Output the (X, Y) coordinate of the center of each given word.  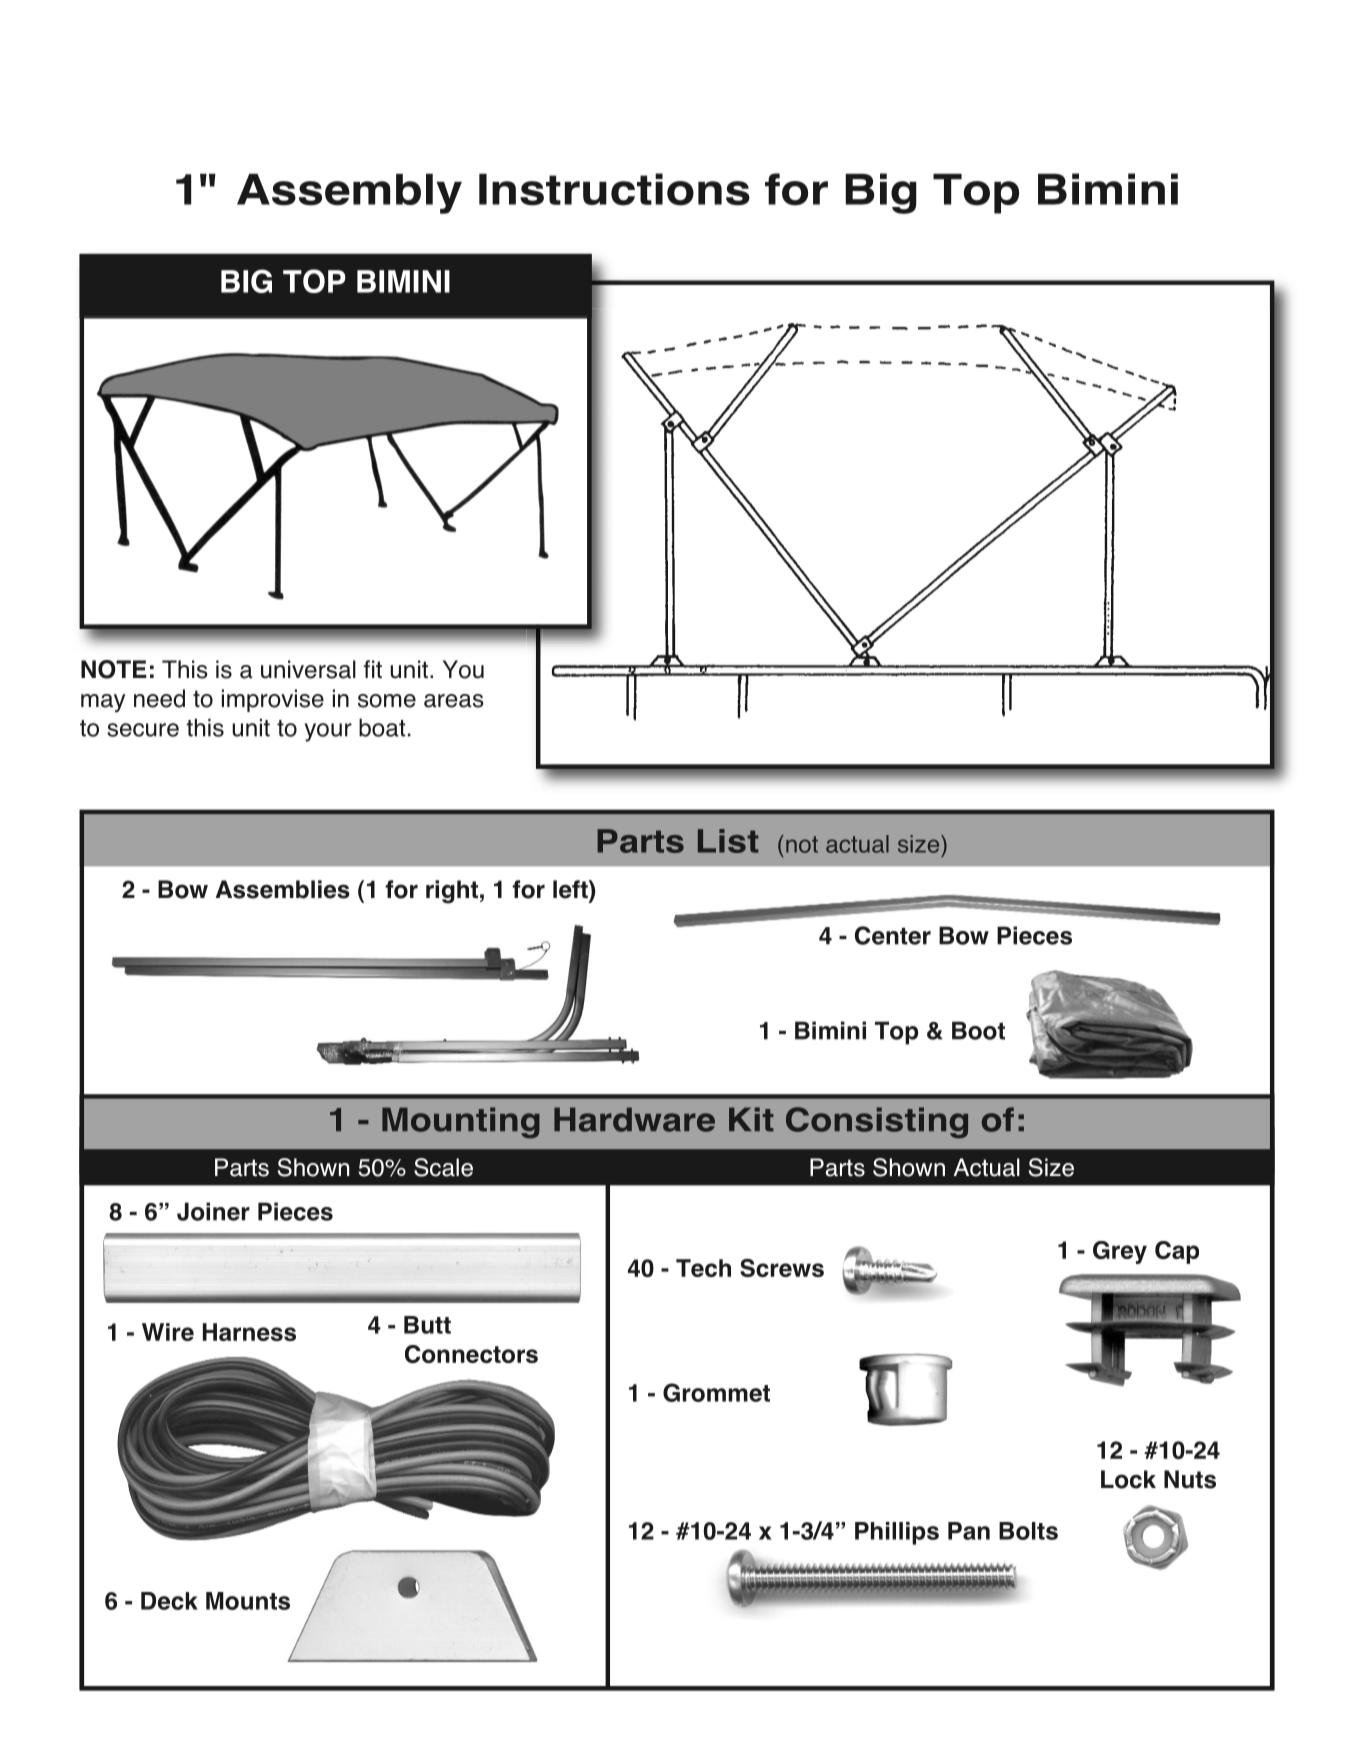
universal (308, 669)
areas (454, 701)
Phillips (897, 1533)
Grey (1120, 1252)
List (728, 841)
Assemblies (283, 889)
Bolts (1028, 1531)
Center (893, 935)
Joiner (213, 1211)
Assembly (349, 194)
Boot (978, 1030)
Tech (703, 1268)
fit (373, 669)
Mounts (248, 1601)
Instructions (614, 189)
